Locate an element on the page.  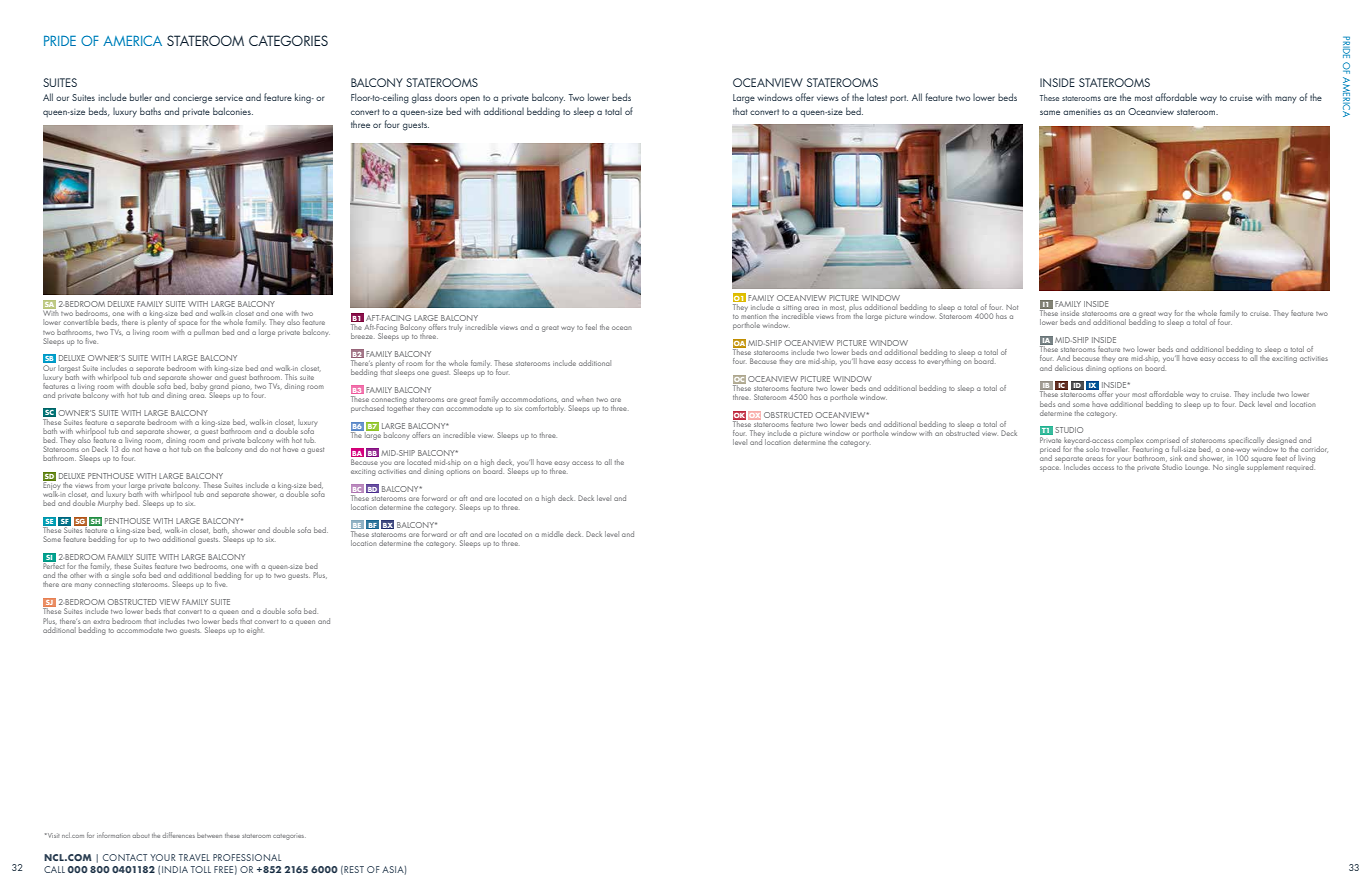
comprised is located at coordinates (1163, 442).
